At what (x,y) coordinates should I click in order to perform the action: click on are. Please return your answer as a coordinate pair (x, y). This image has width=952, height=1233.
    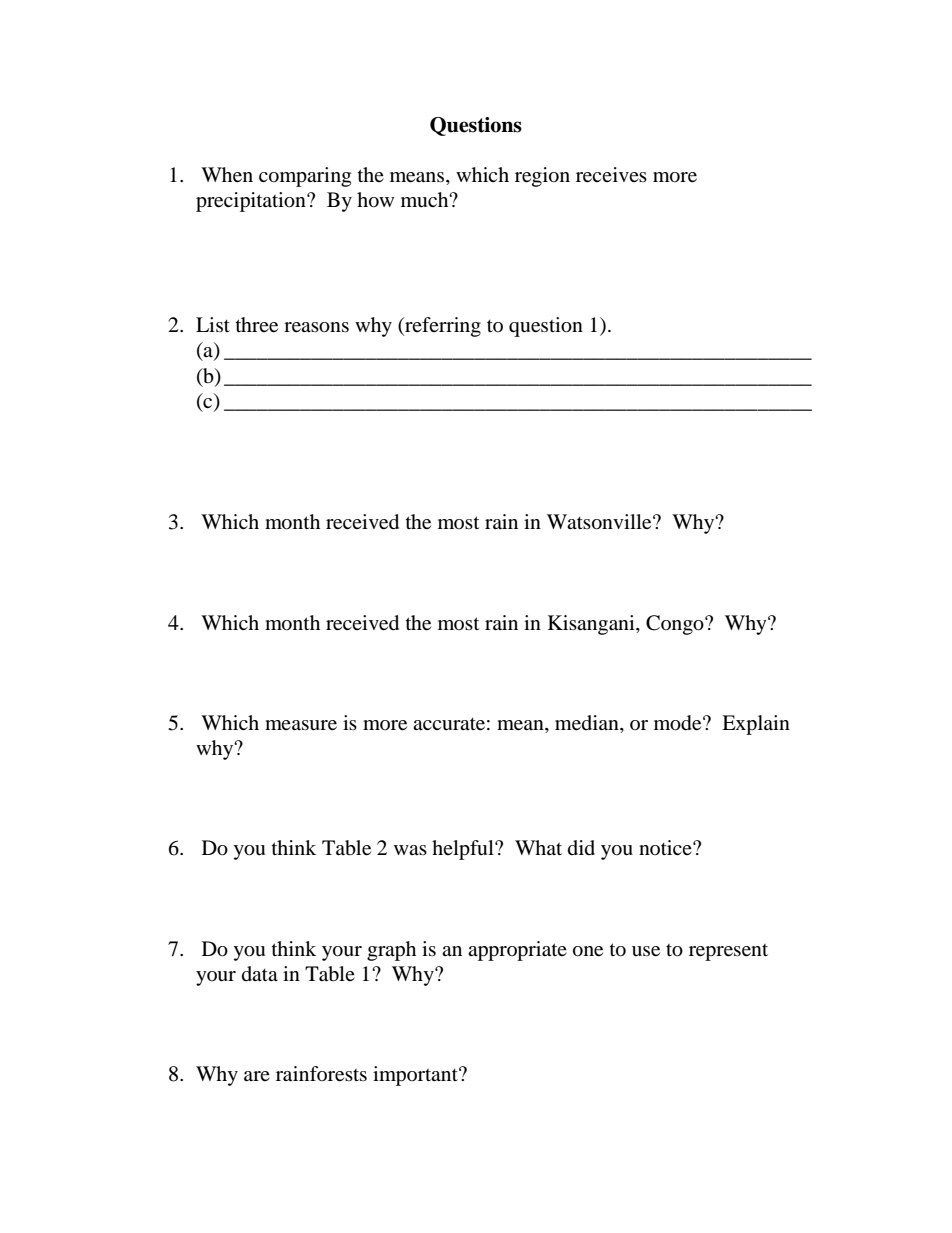
    Looking at the image, I should click on (257, 1076).
